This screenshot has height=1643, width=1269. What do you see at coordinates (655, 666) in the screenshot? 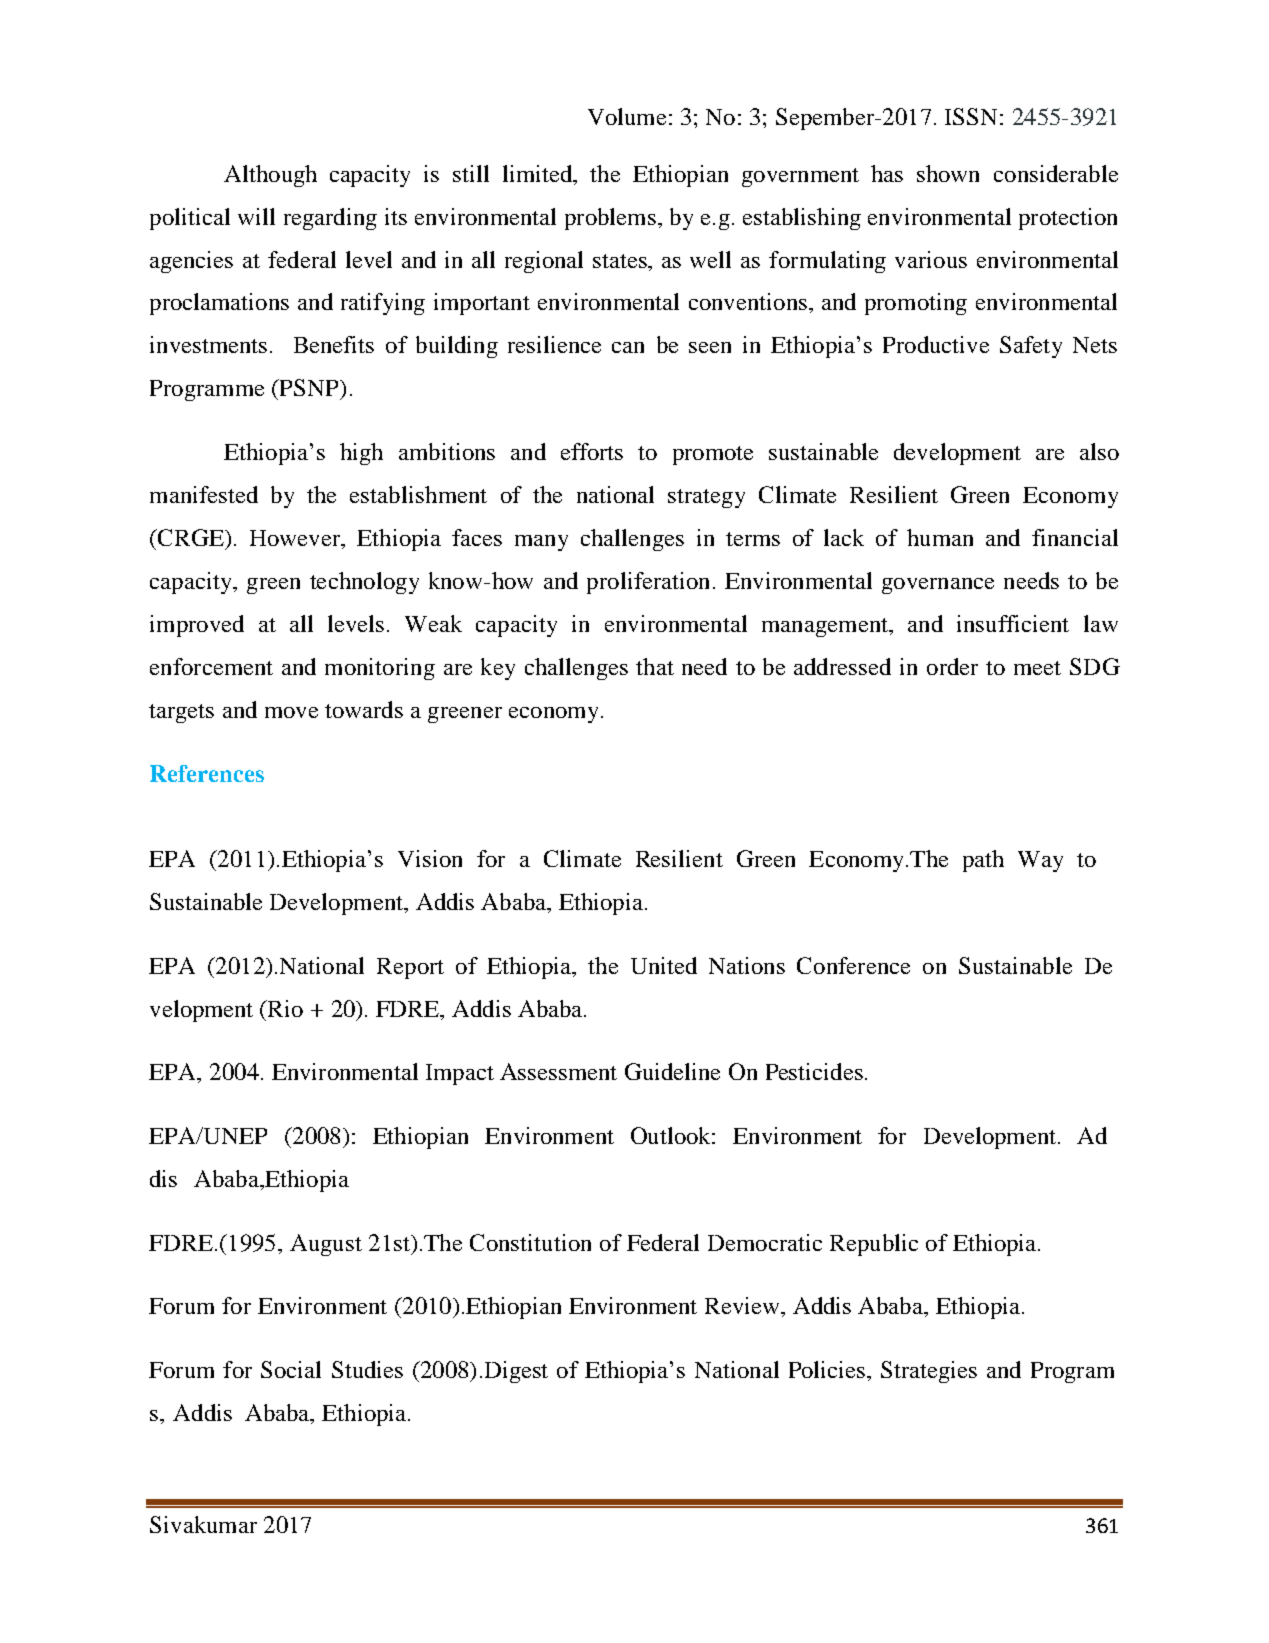
I see `that` at bounding box center [655, 666].
